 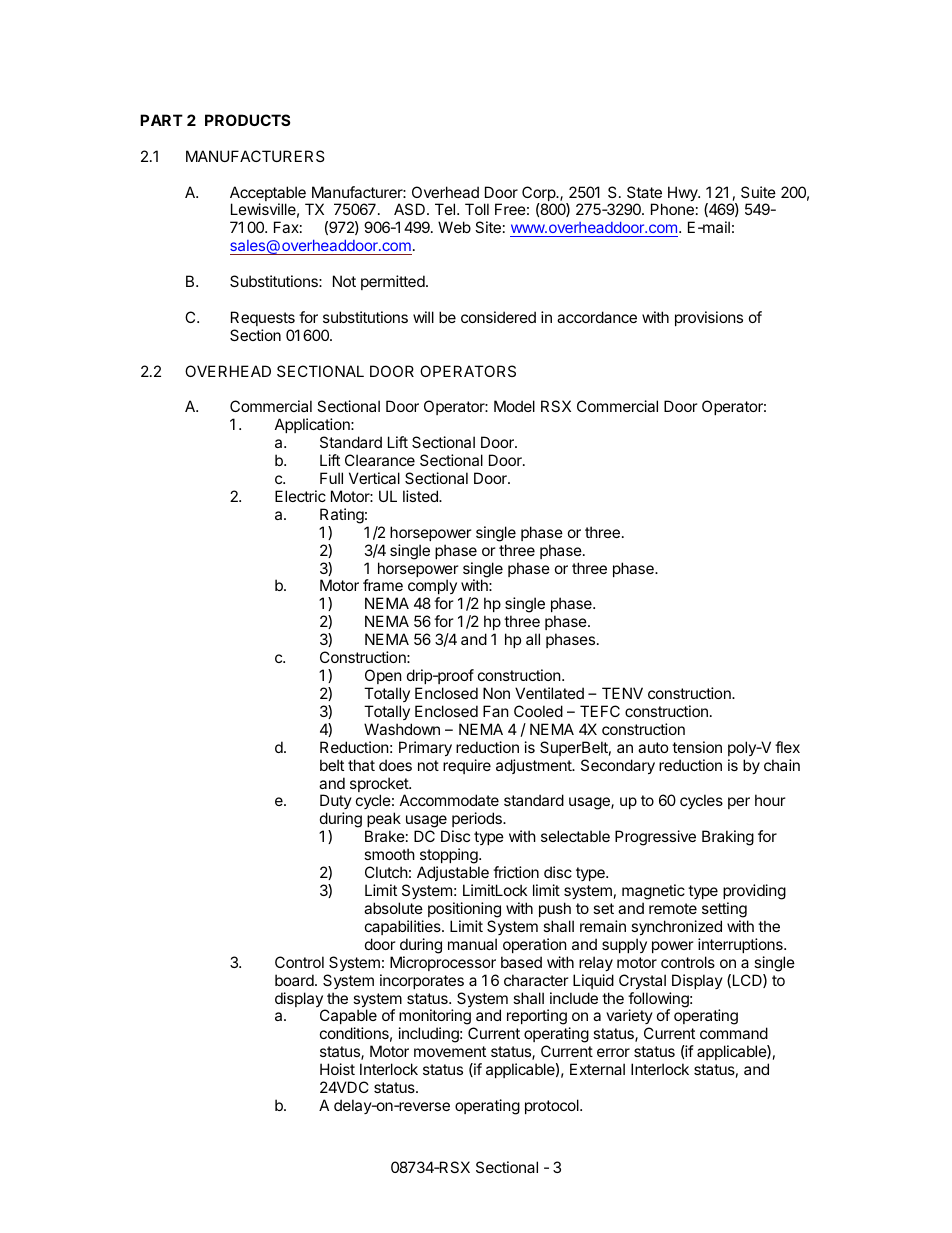 I want to click on Site, so click(x=488, y=227).
